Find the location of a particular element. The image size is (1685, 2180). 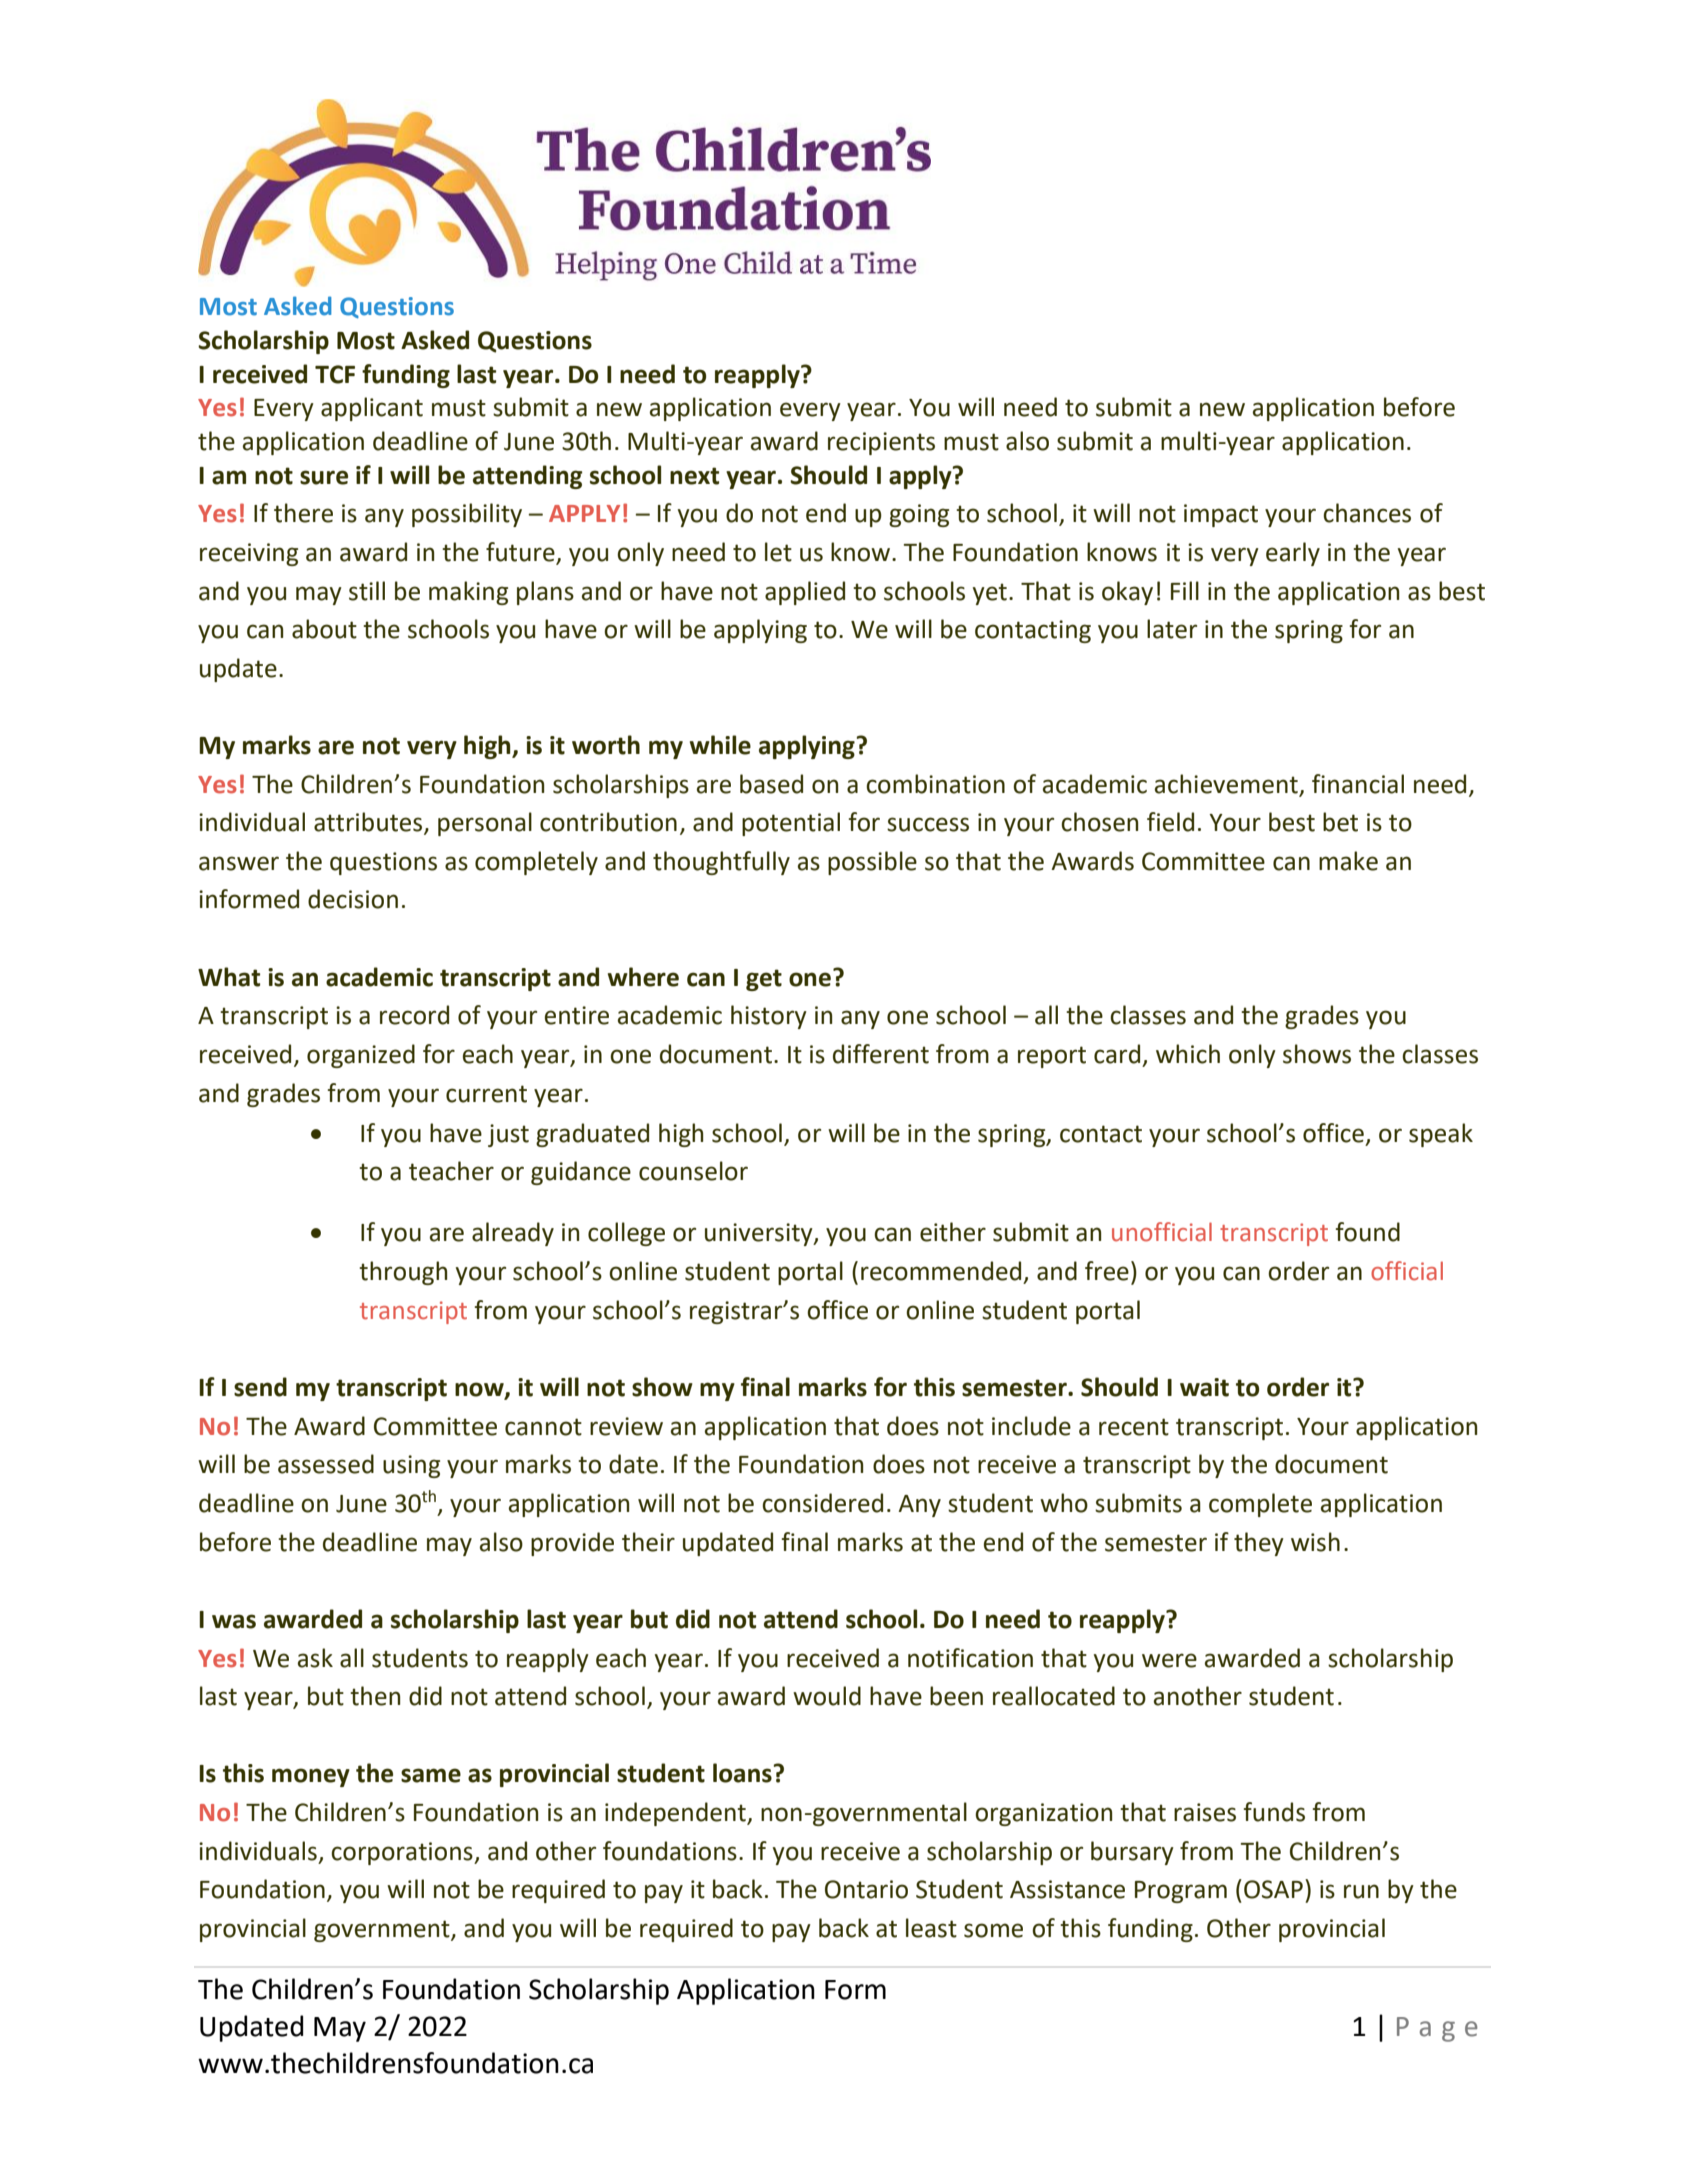

considered is located at coordinates (822, 1503).
